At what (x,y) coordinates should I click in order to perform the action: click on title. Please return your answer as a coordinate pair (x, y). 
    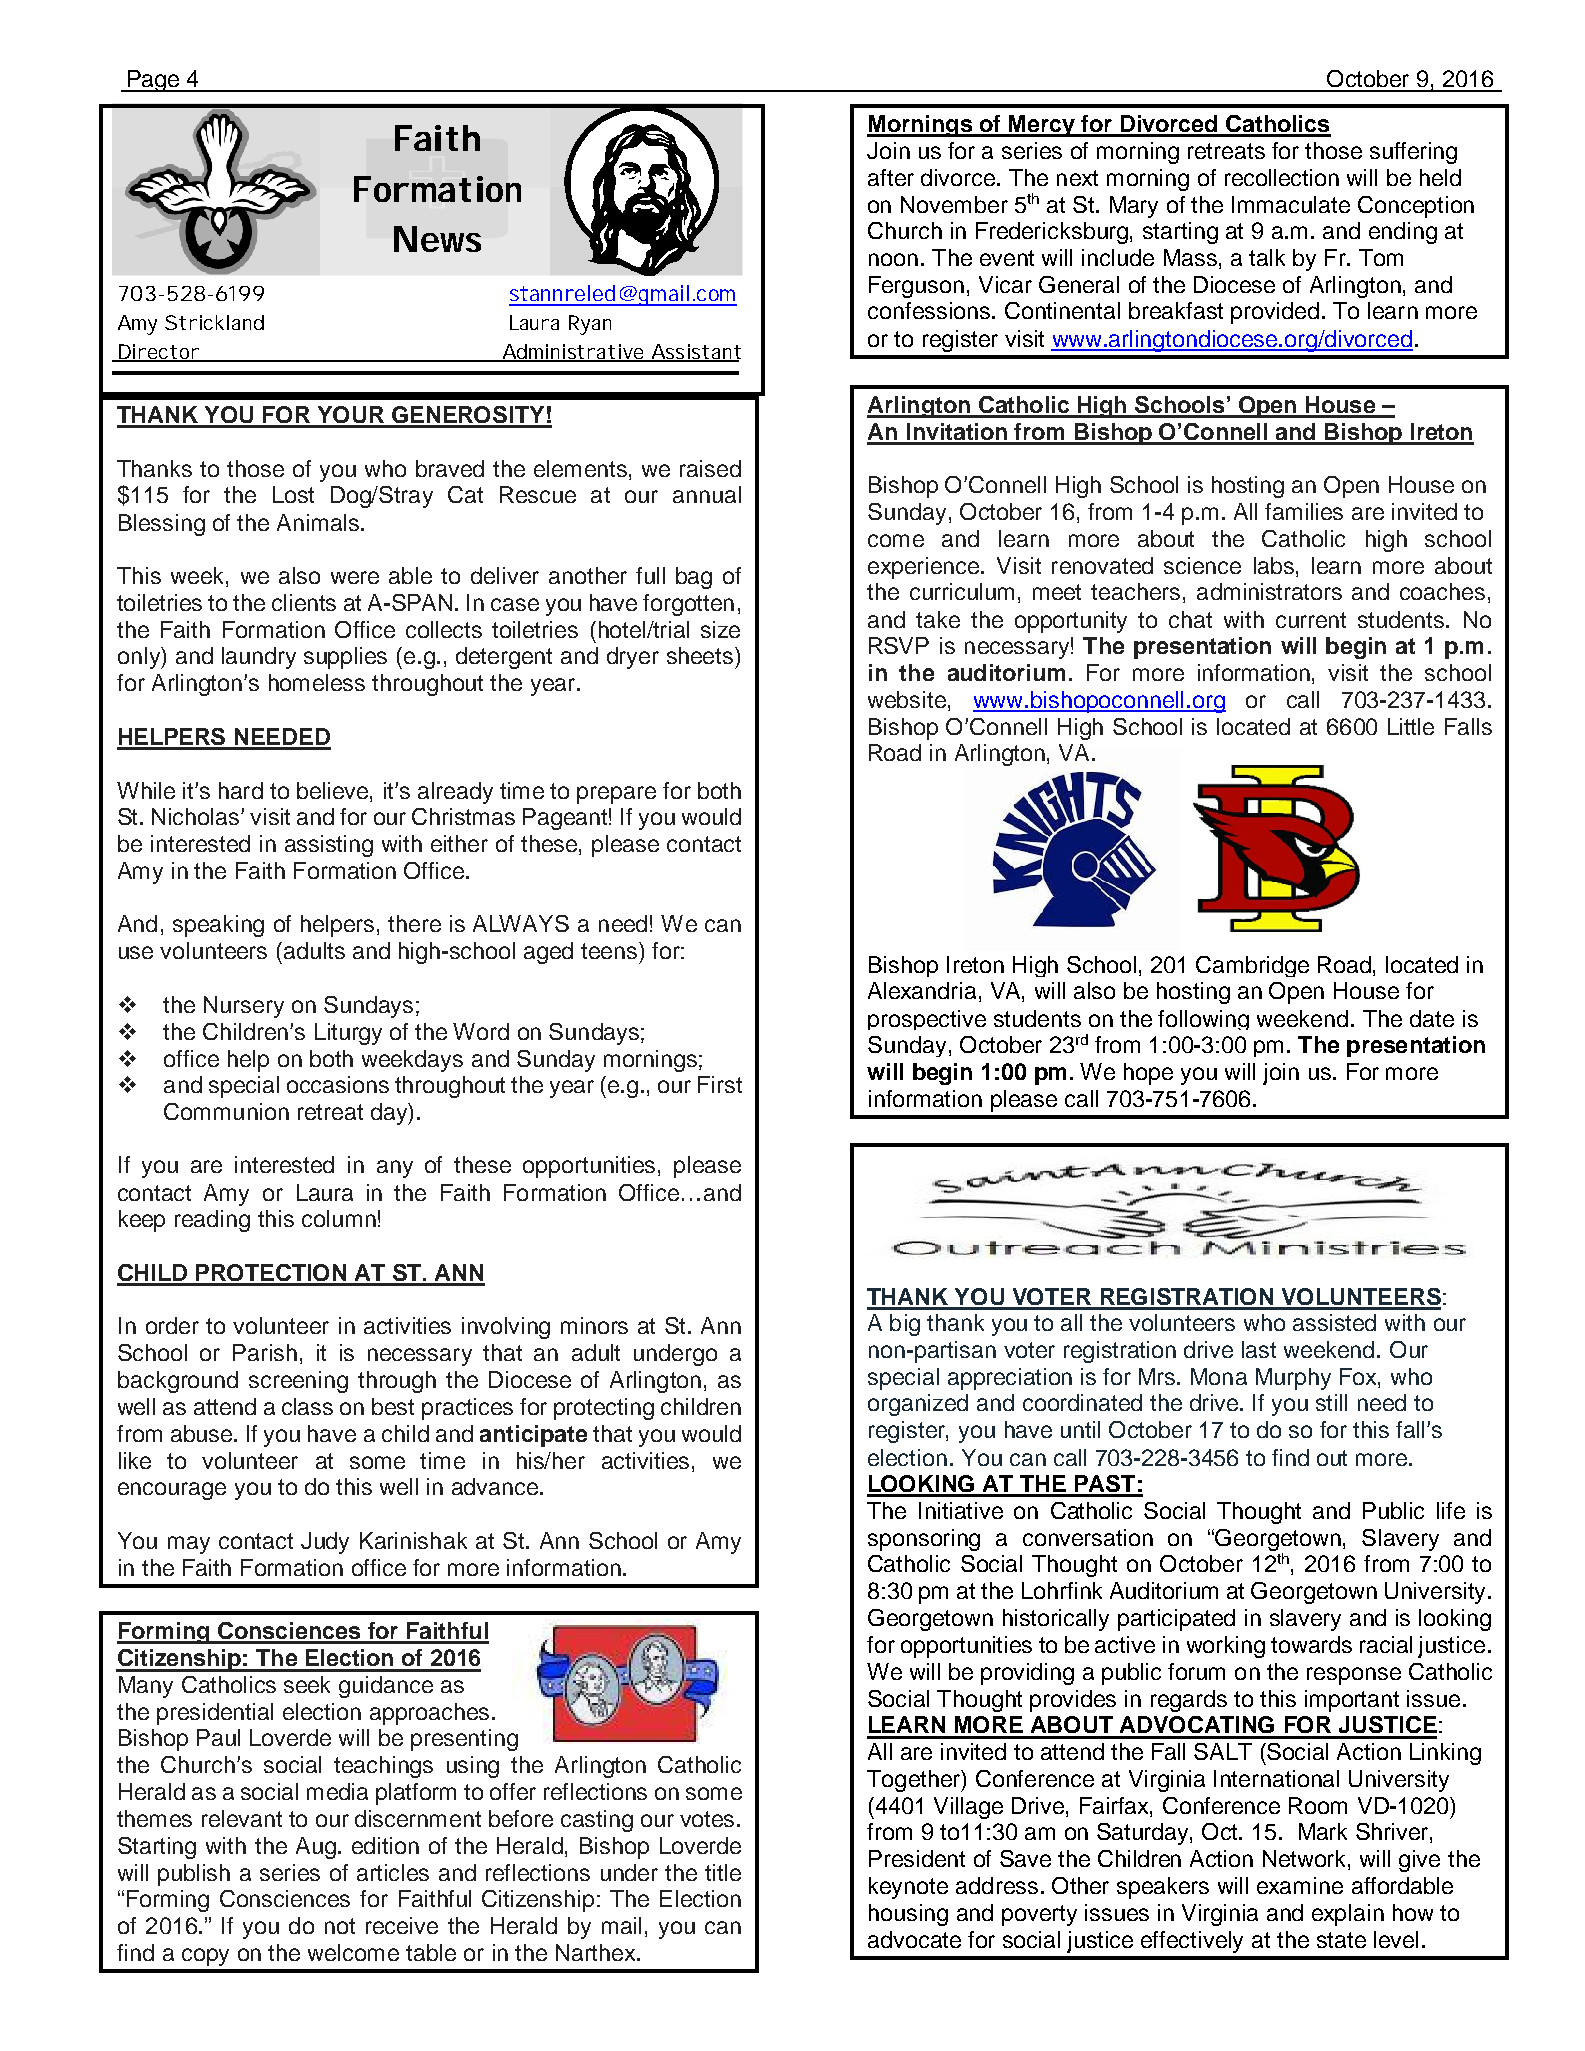
    Looking at the image, I should click on (723, 1872).
